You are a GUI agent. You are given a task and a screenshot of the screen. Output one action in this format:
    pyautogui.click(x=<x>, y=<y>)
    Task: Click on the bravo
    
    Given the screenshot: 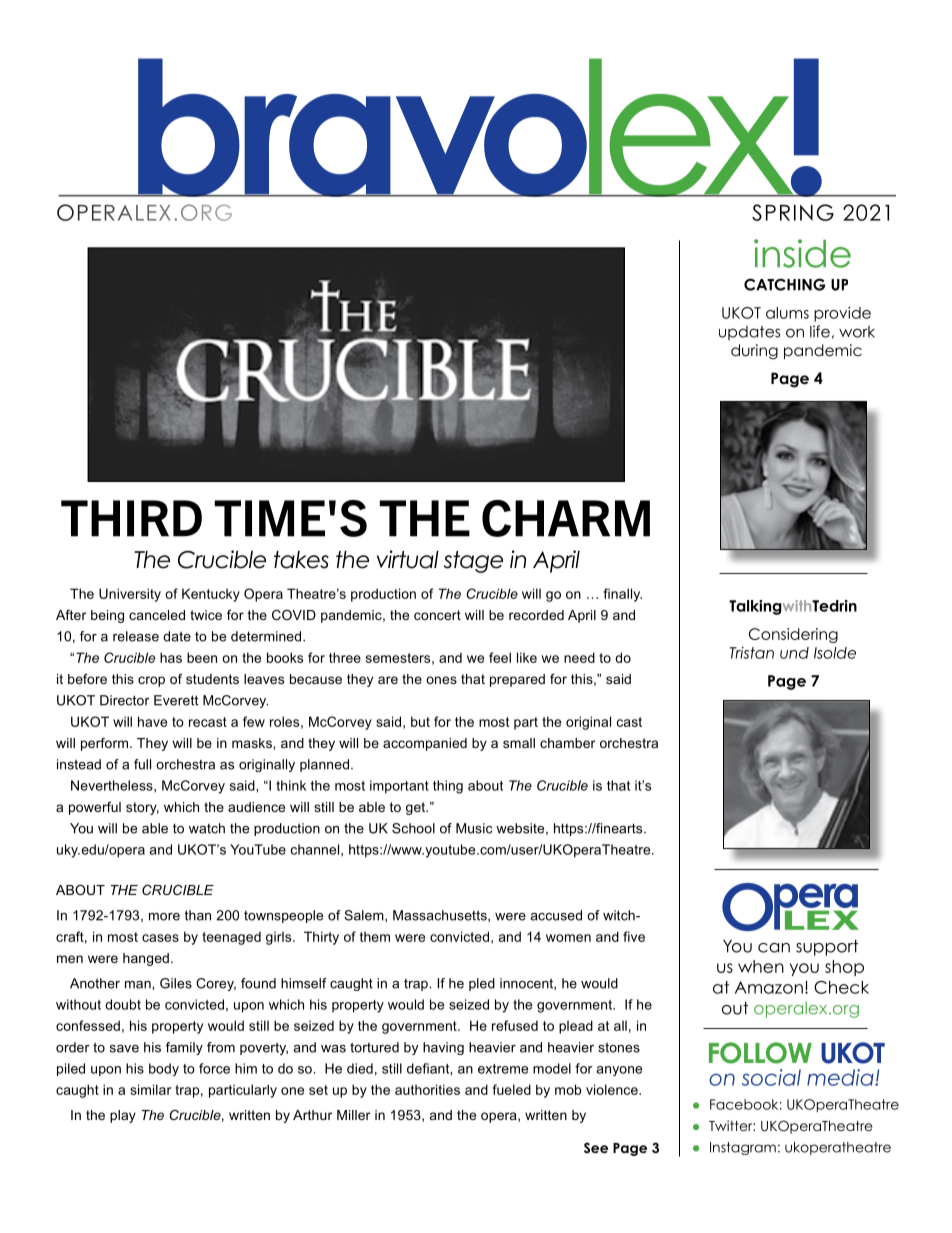 What is the action you would take?
    pyautogui.click(x=362, y=127)
